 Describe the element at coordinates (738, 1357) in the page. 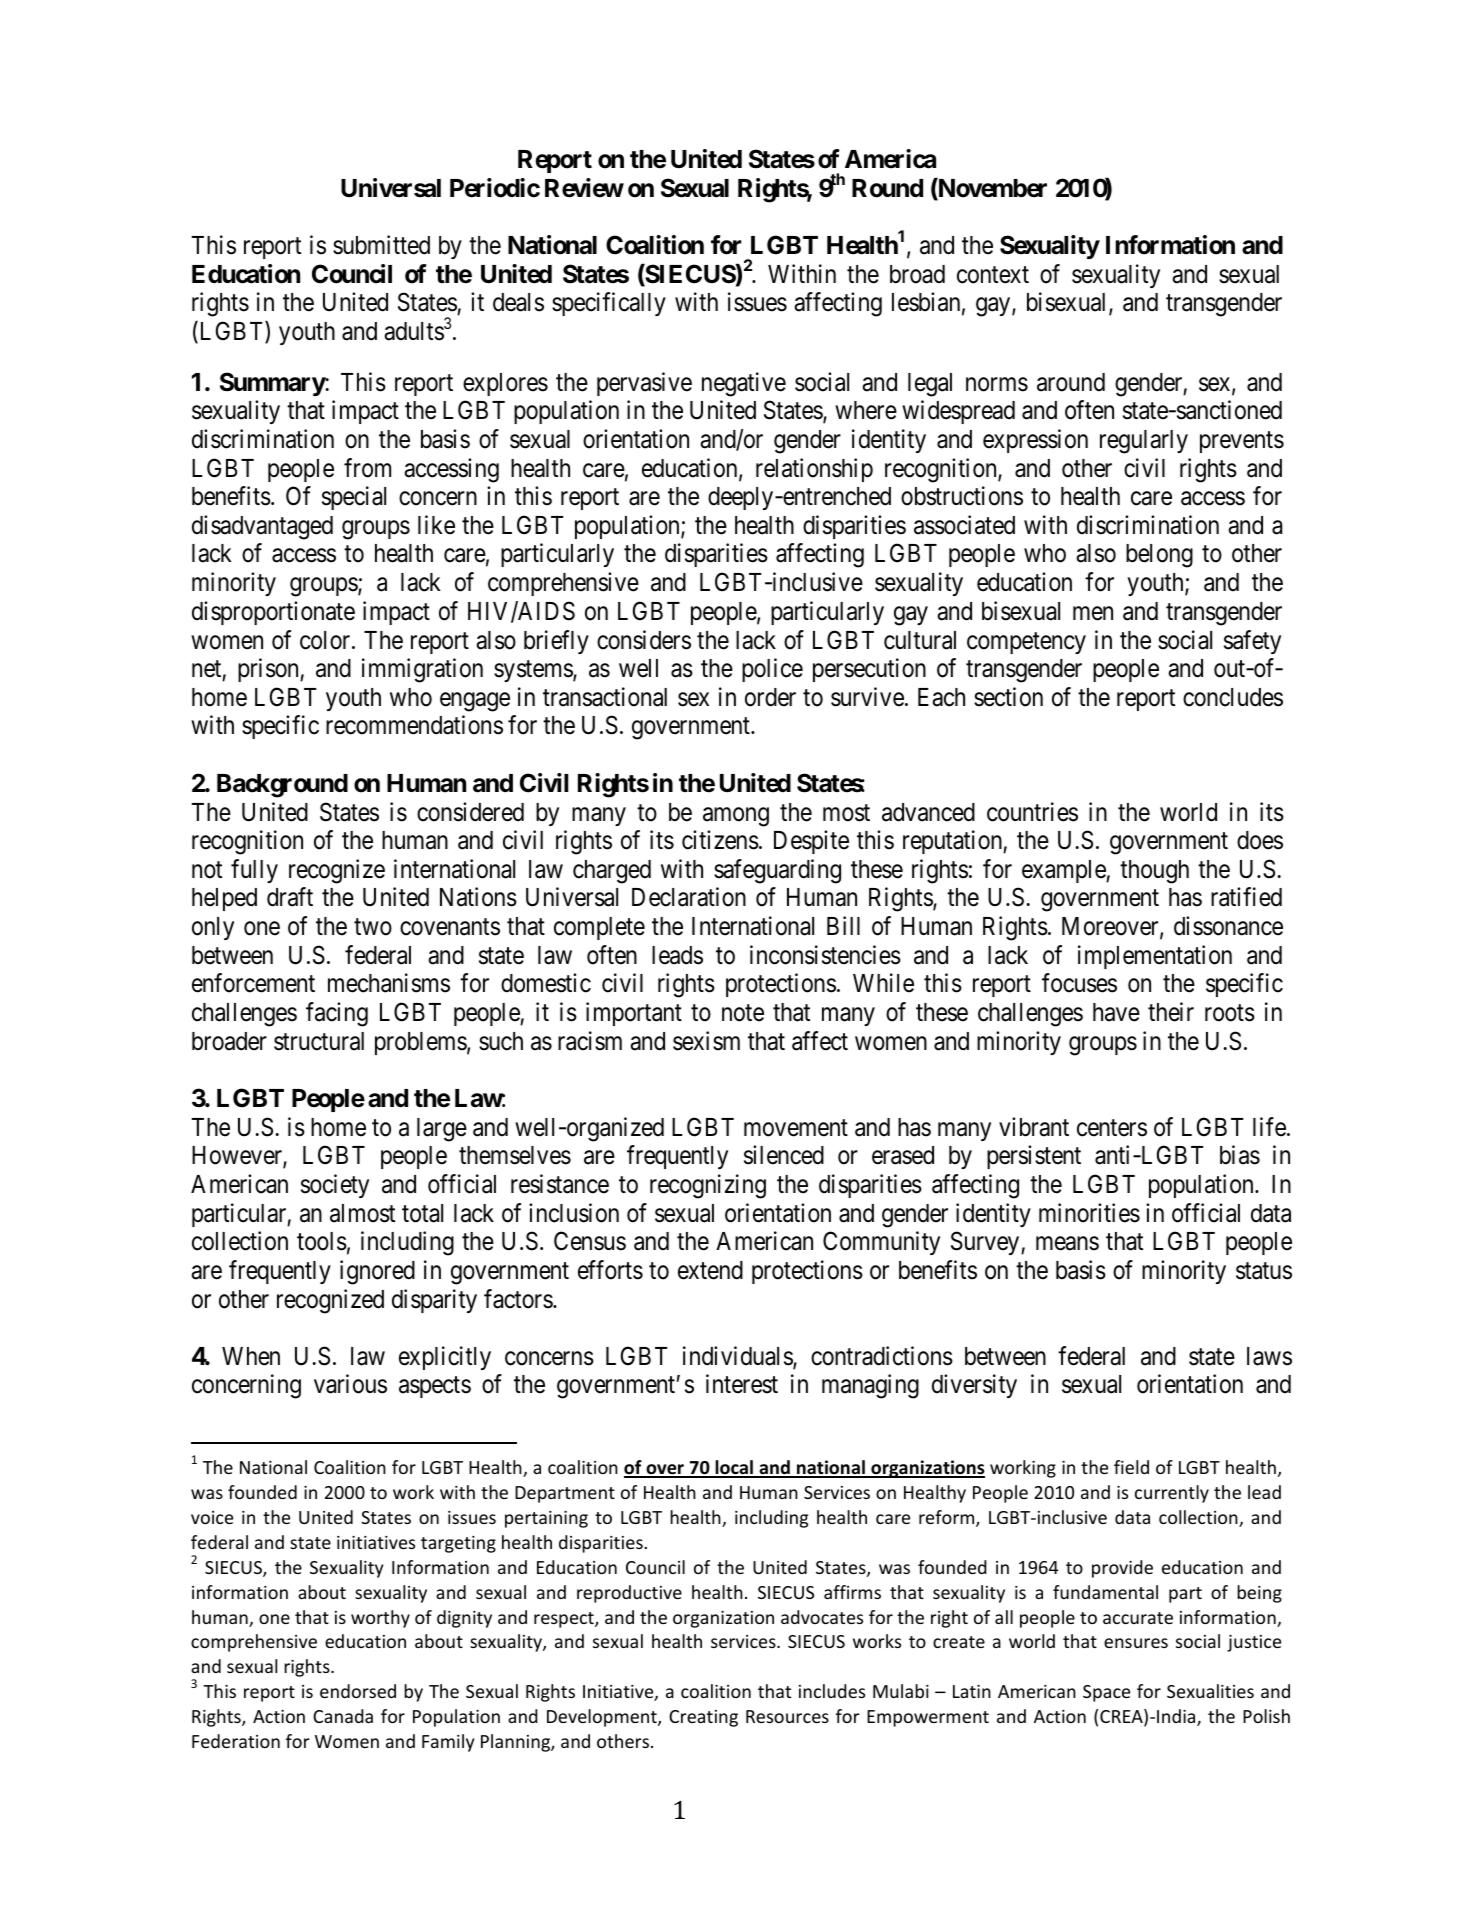

I see `individuals` at that location.
